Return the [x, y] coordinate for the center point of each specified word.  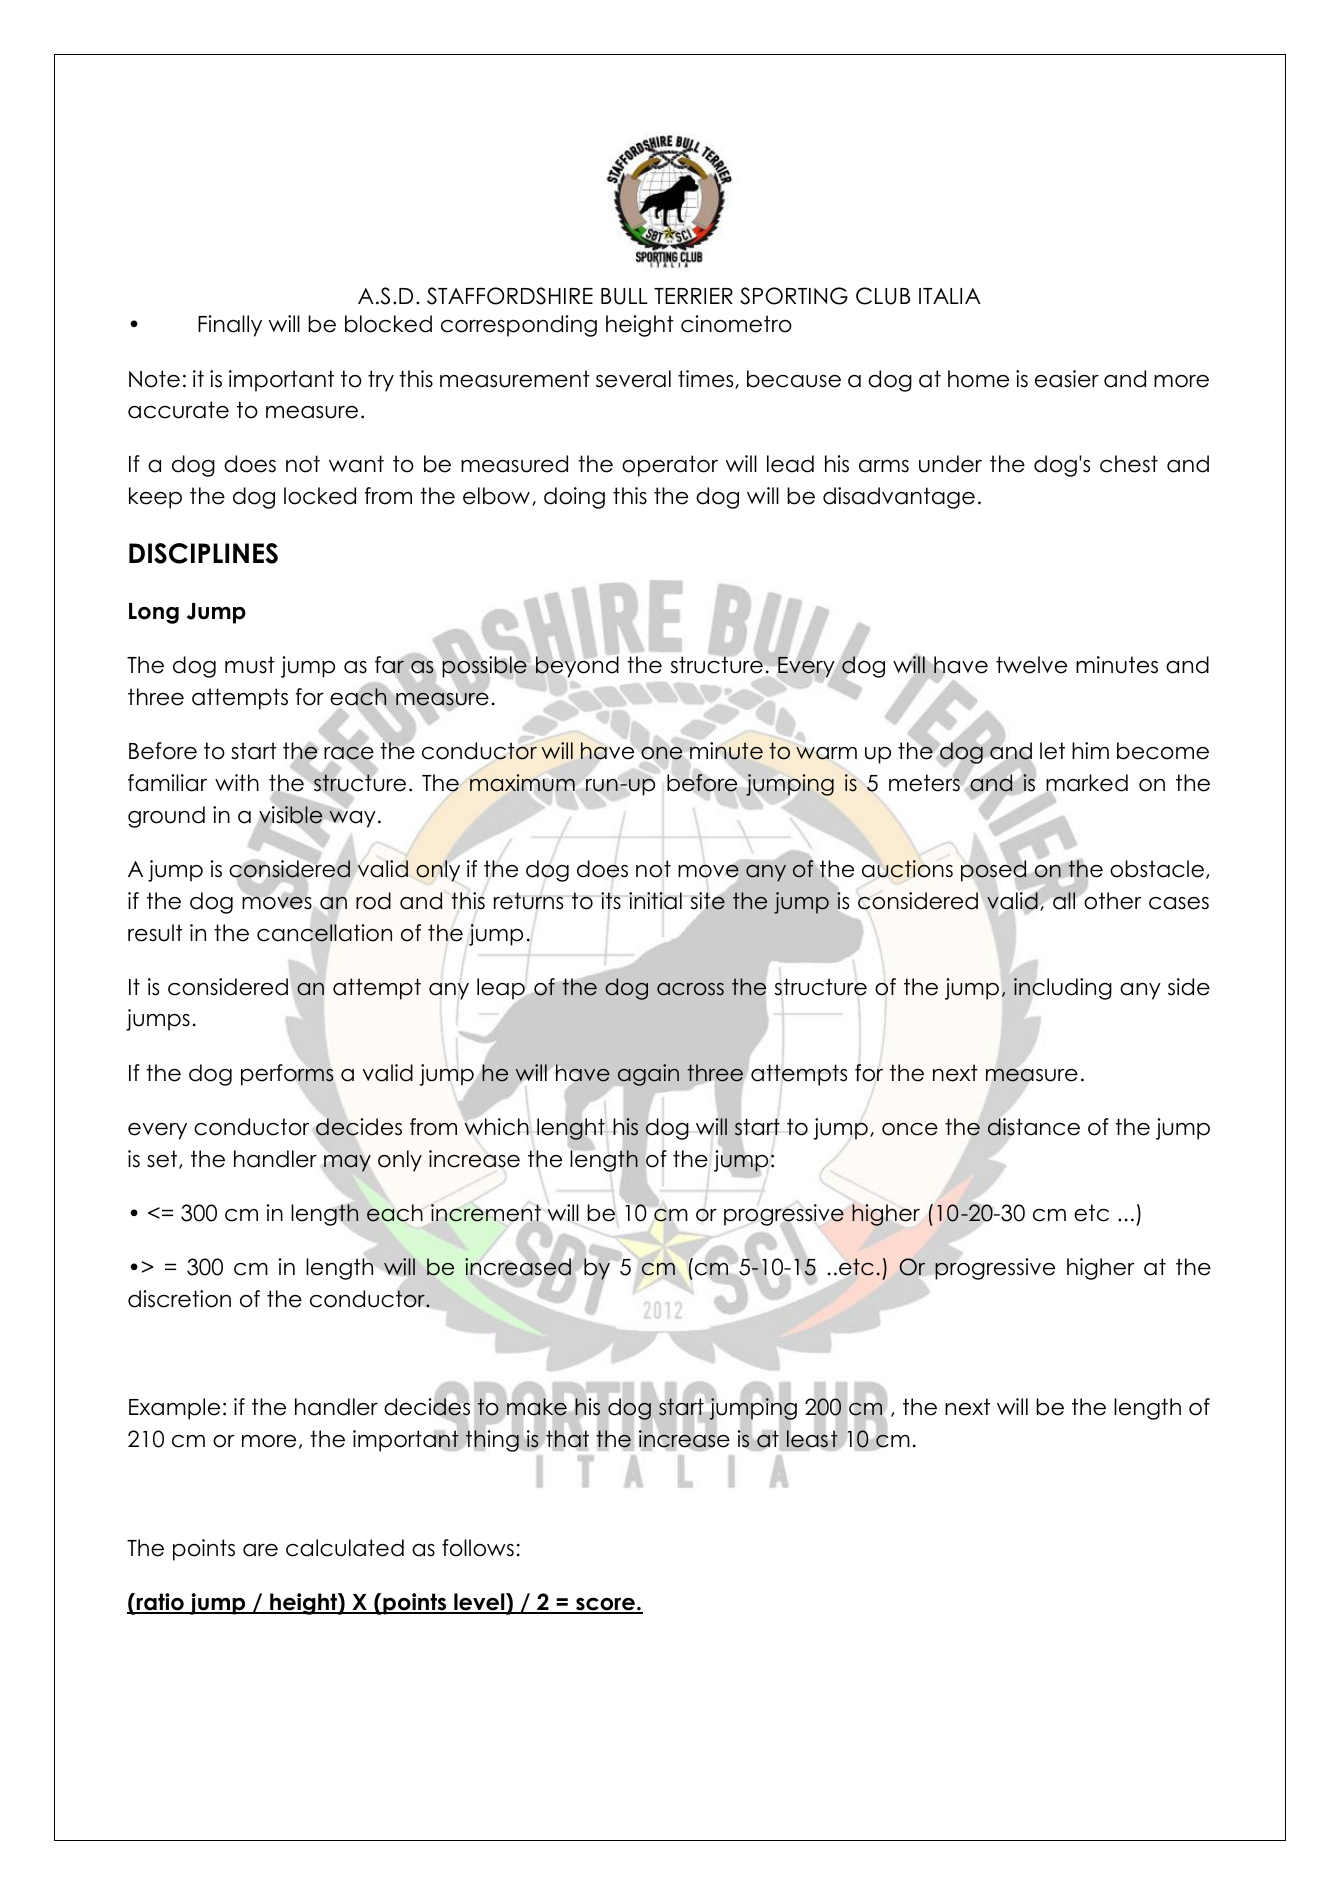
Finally [230, 326]
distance [1034, 1126]
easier [1067, 379]
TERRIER [693, 296]
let [1052, 751]
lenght [571, 1129]
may [347, 1163]
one [661, 753]
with [237, 782]
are [260, 1550]
